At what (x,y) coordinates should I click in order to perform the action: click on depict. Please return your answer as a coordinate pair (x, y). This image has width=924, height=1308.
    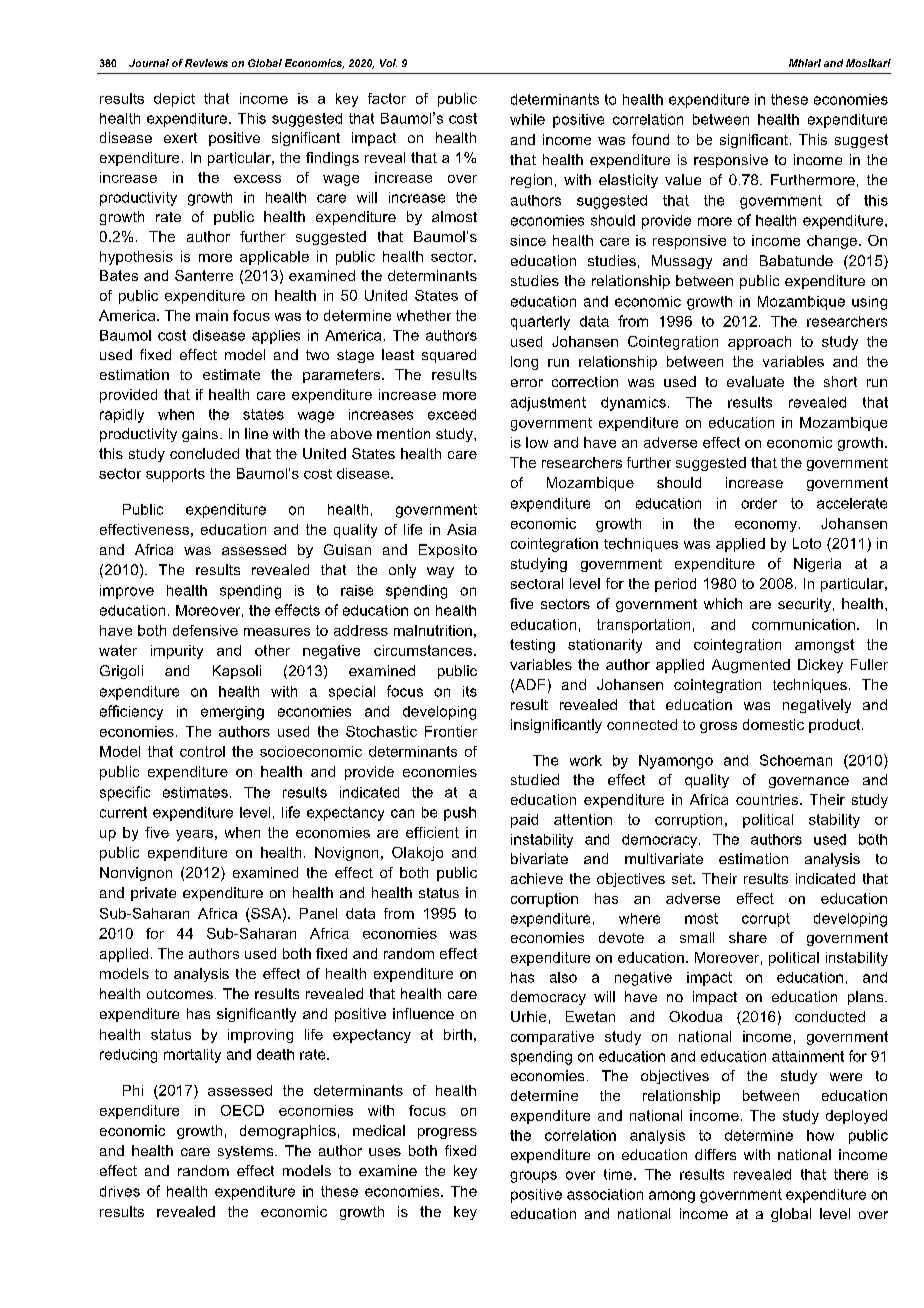
    Looking at the image, I should click on (174, 100).
